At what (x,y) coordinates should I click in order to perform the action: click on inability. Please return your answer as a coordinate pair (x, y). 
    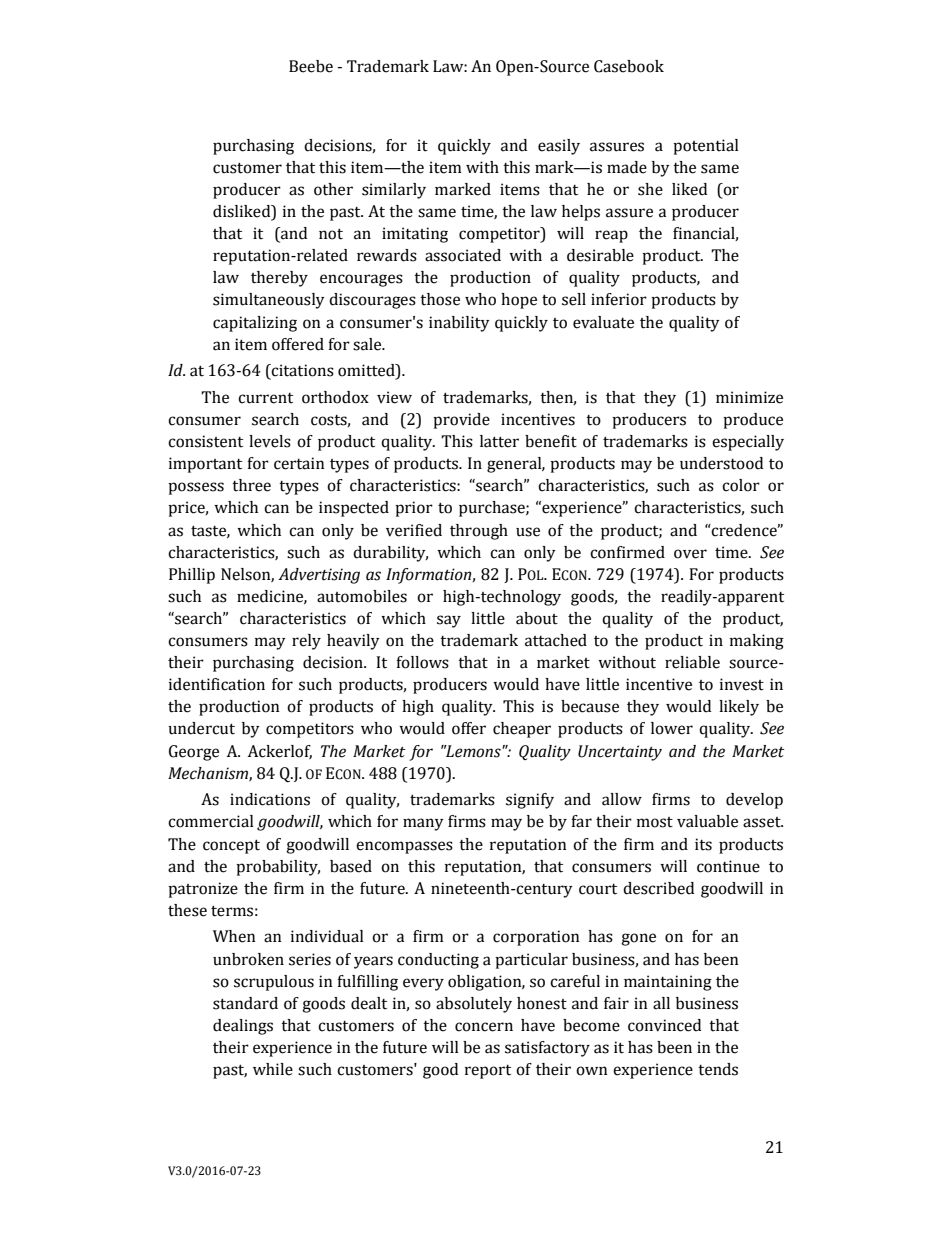
    Looking at the image, I should click on (459, 324).
